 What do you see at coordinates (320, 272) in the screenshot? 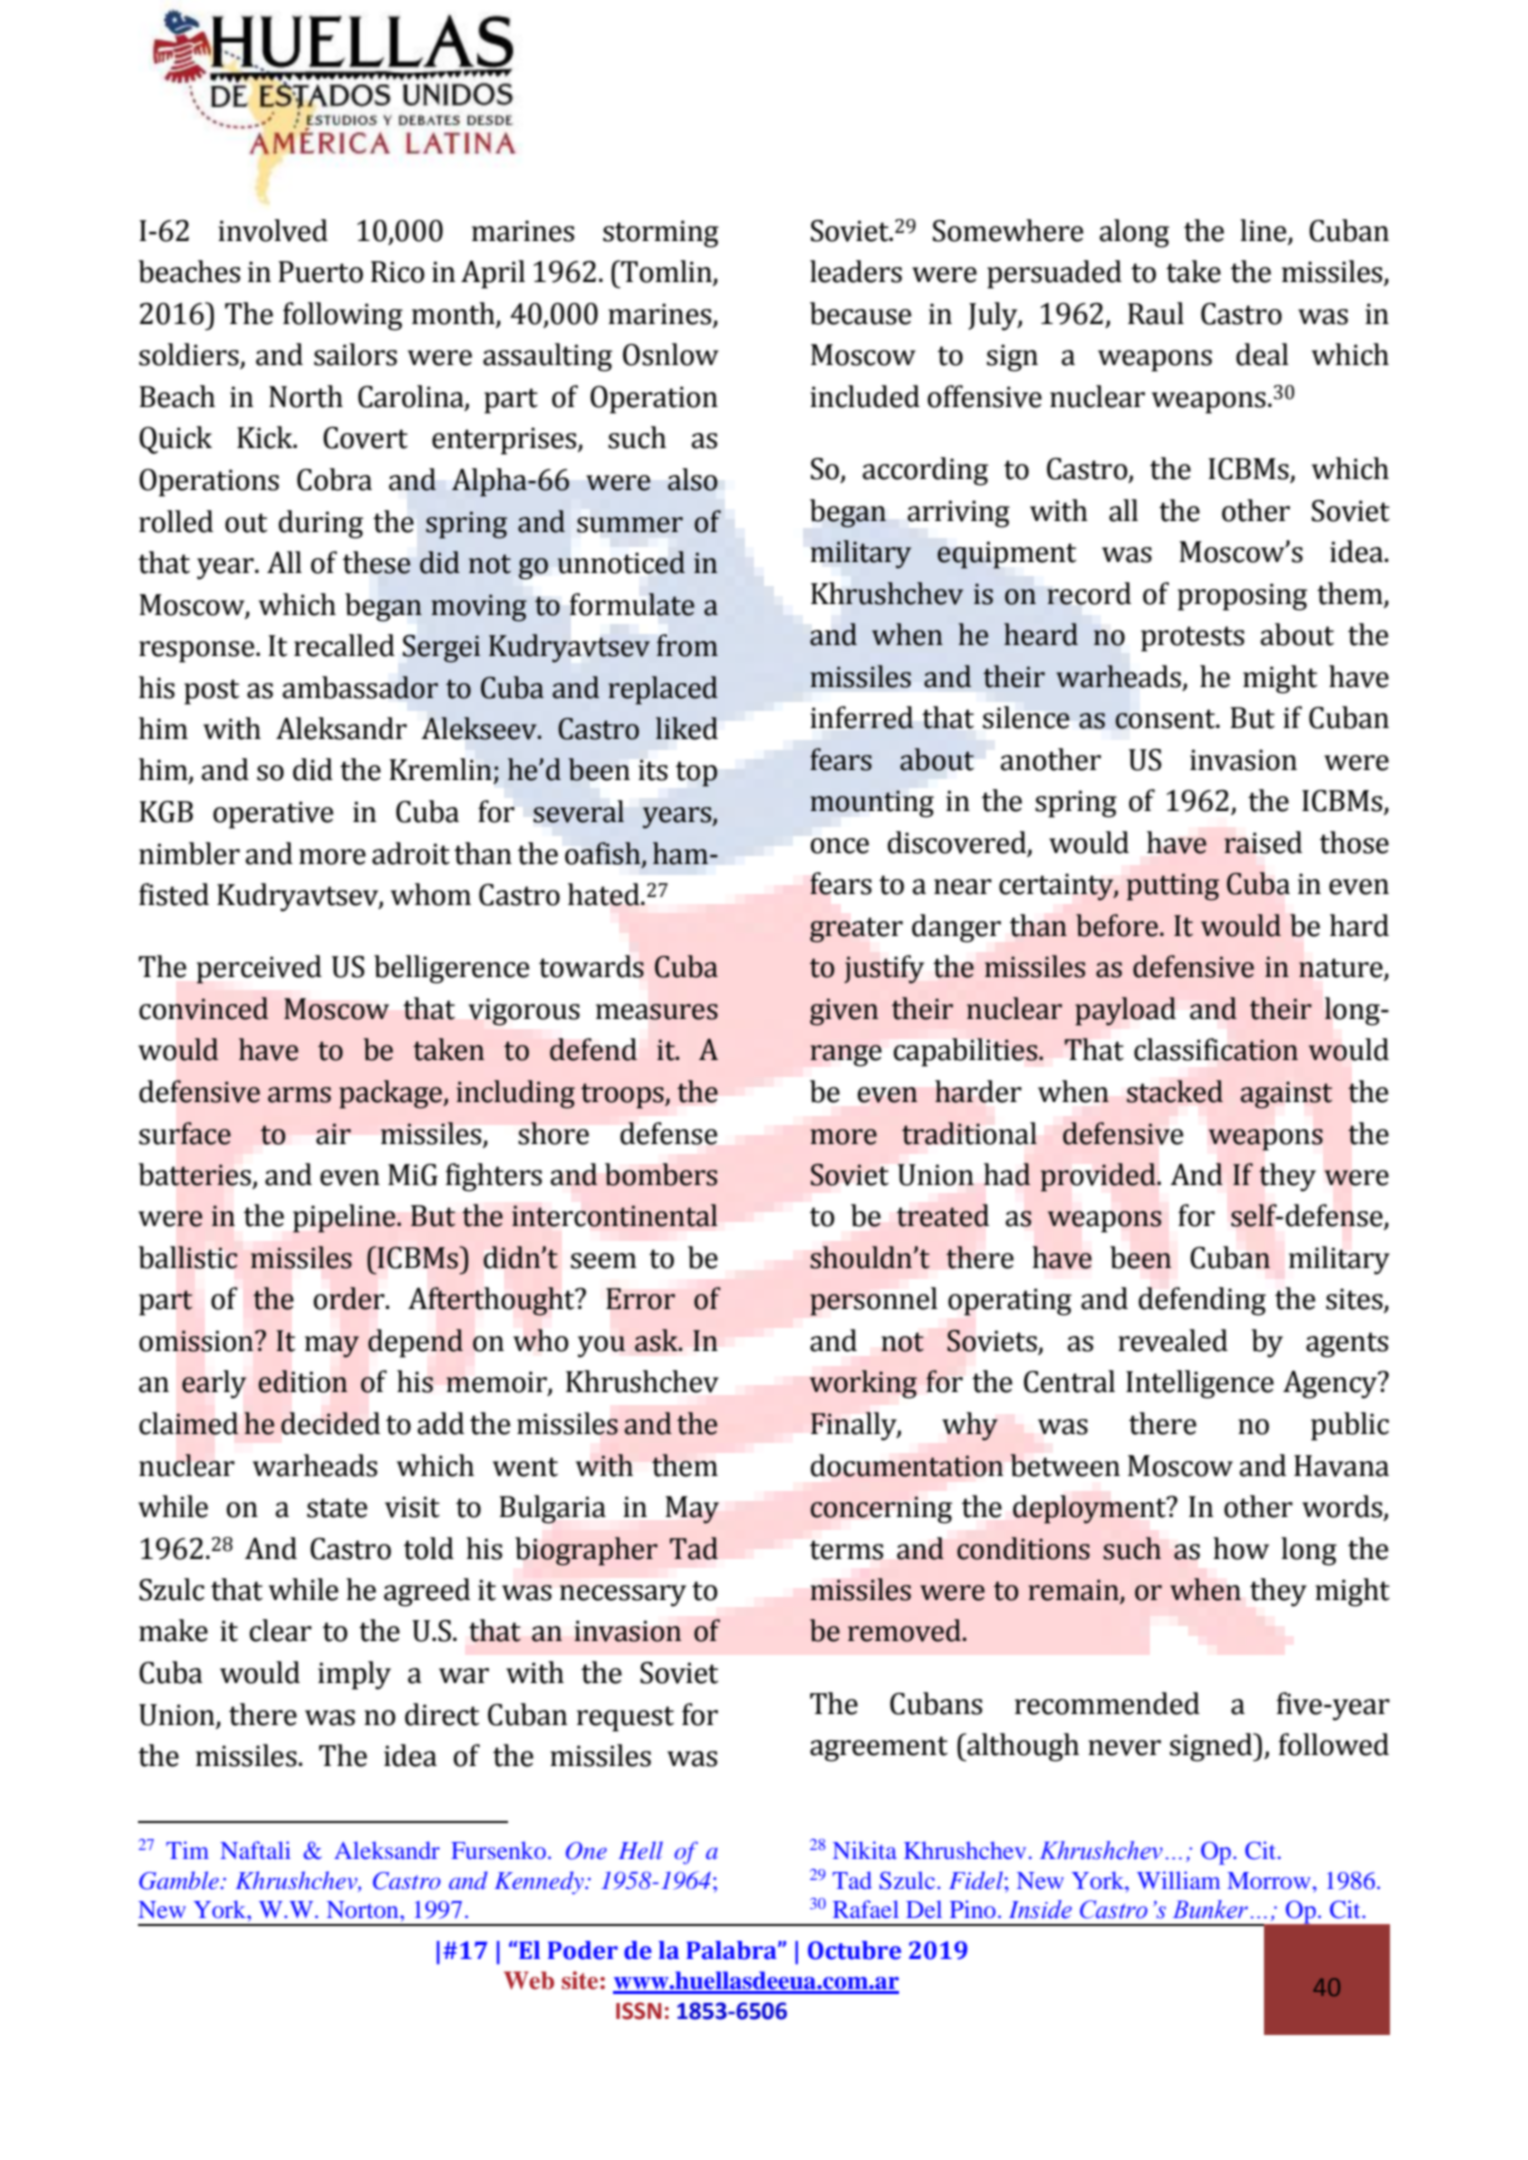
I see `Puerto` at bounding box center [320, 272].
